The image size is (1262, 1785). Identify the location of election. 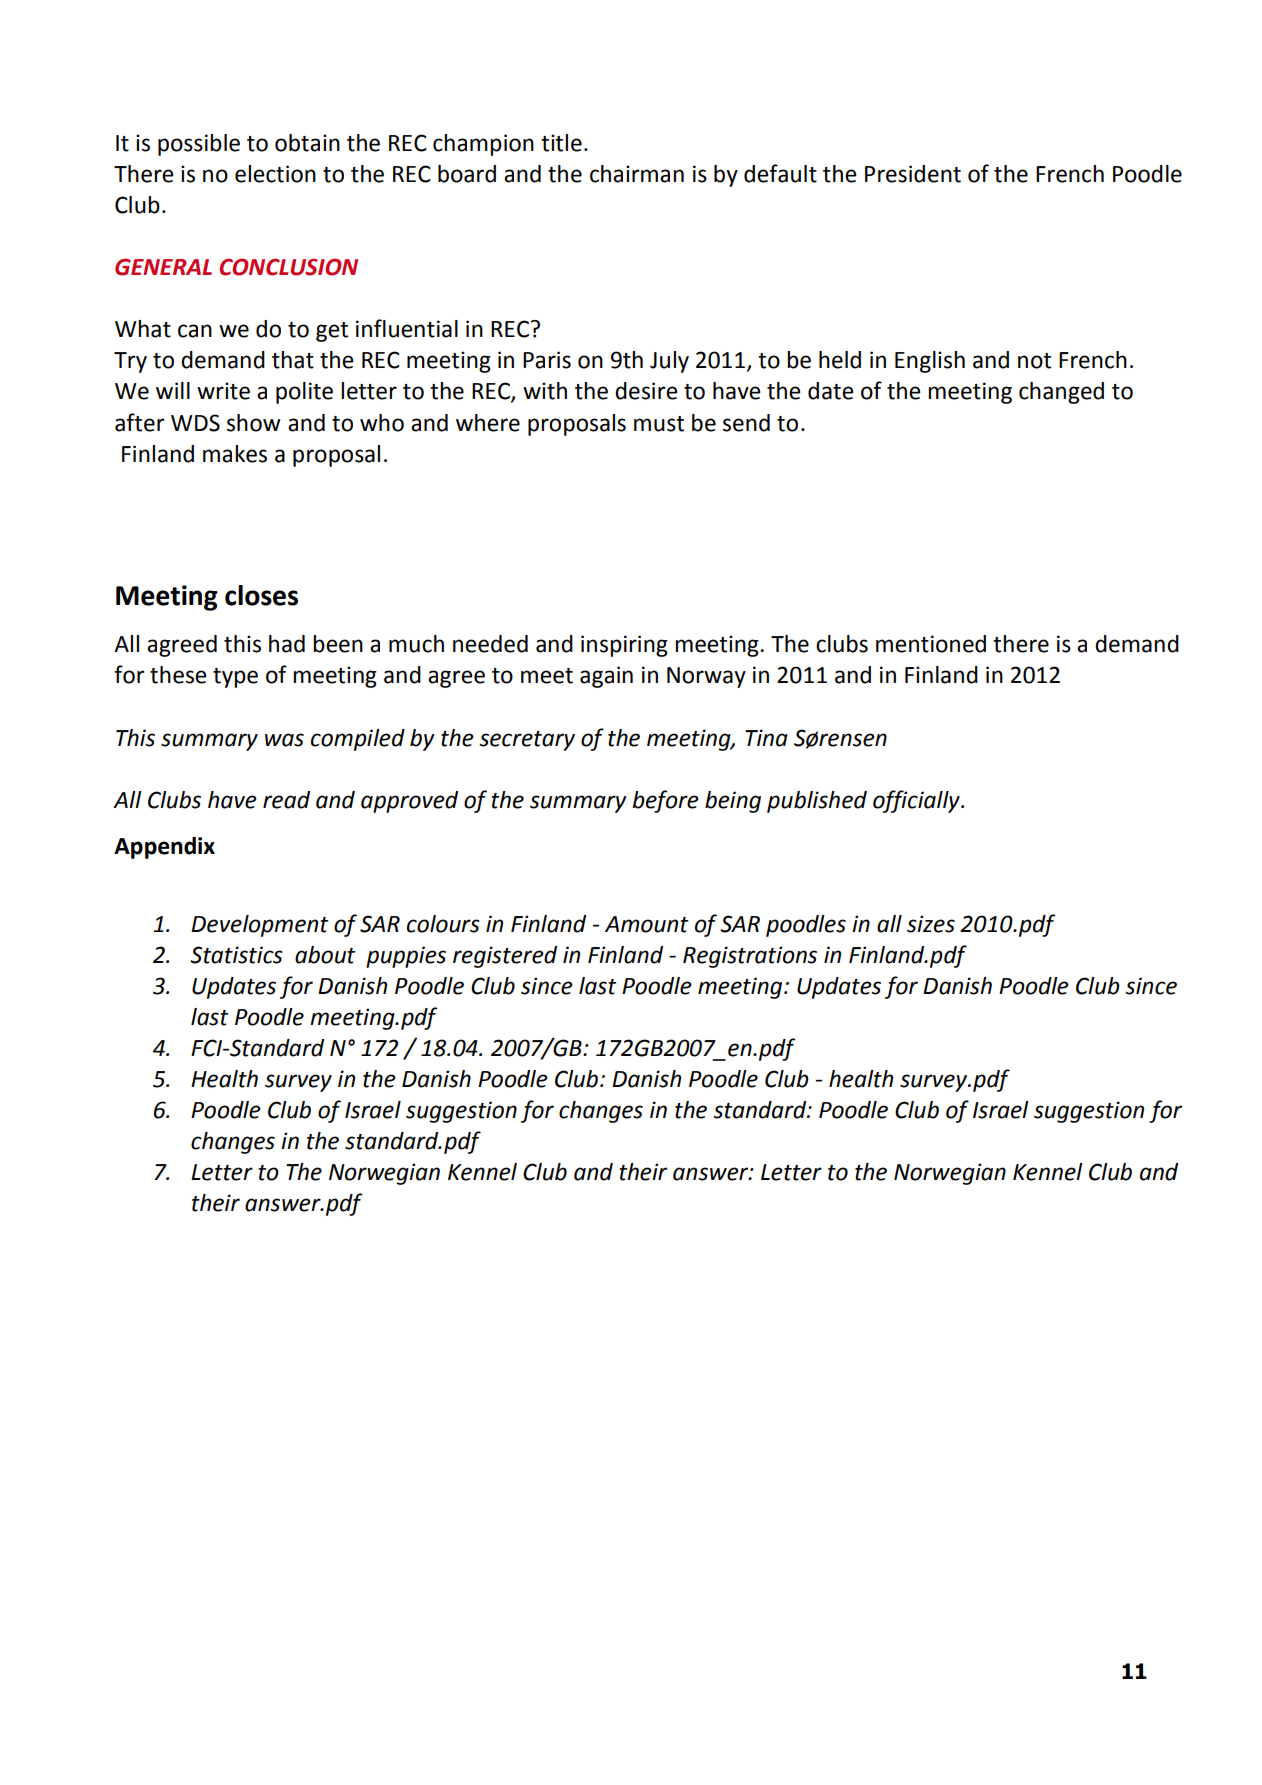
(275, 174).
